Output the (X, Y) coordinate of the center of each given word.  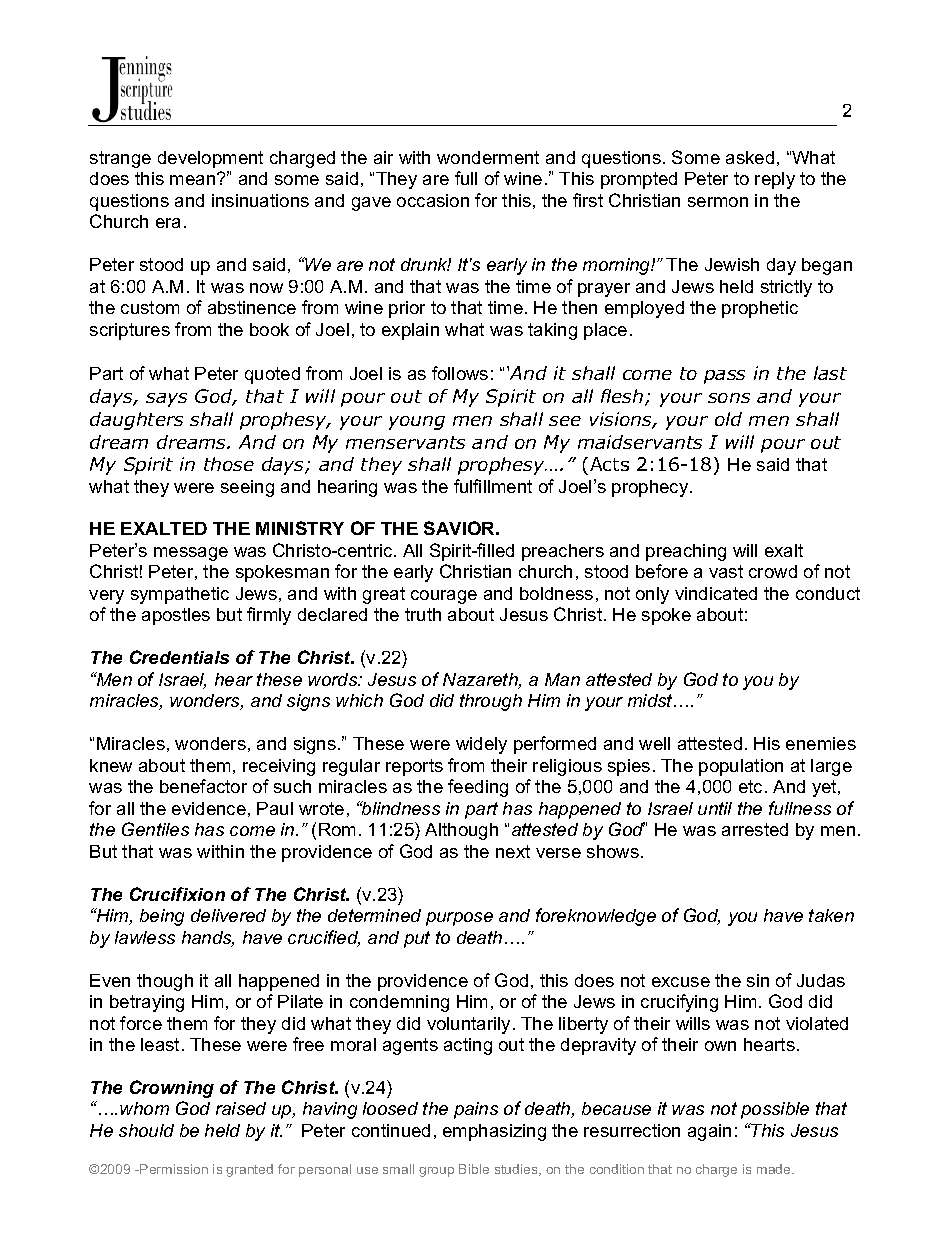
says (166, 400)
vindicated (716, 593)
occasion (433, 200)
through (491, 702)
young (417, 423)
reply (775, 180)
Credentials (179, 657)
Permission (173, 1169)
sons (729, 398)
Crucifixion (177, 894)
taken (831, 915)
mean (194, 179)
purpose (459, 919)
